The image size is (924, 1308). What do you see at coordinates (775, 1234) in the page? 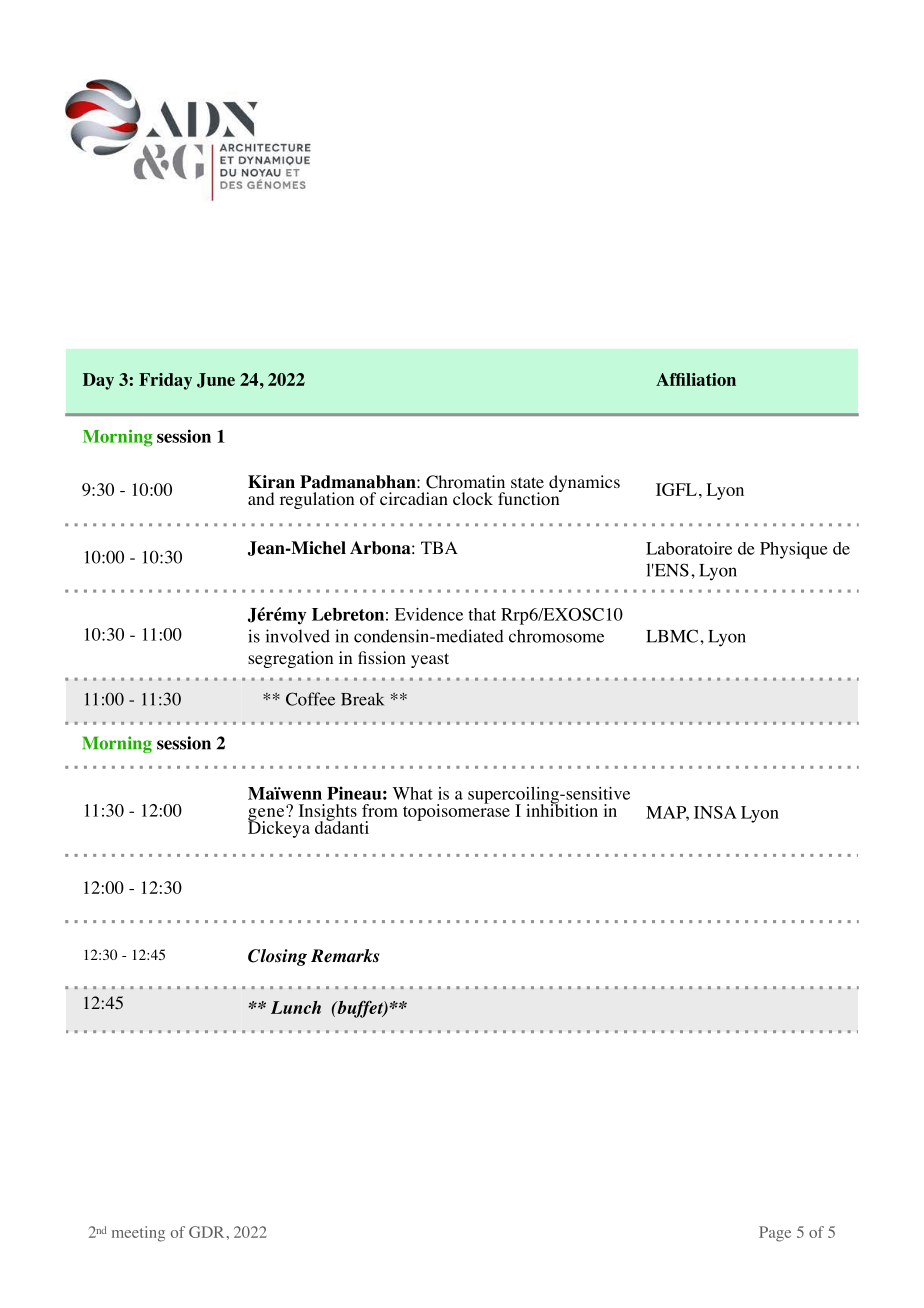
I see `Page` at bounding box center [775, 1234].
